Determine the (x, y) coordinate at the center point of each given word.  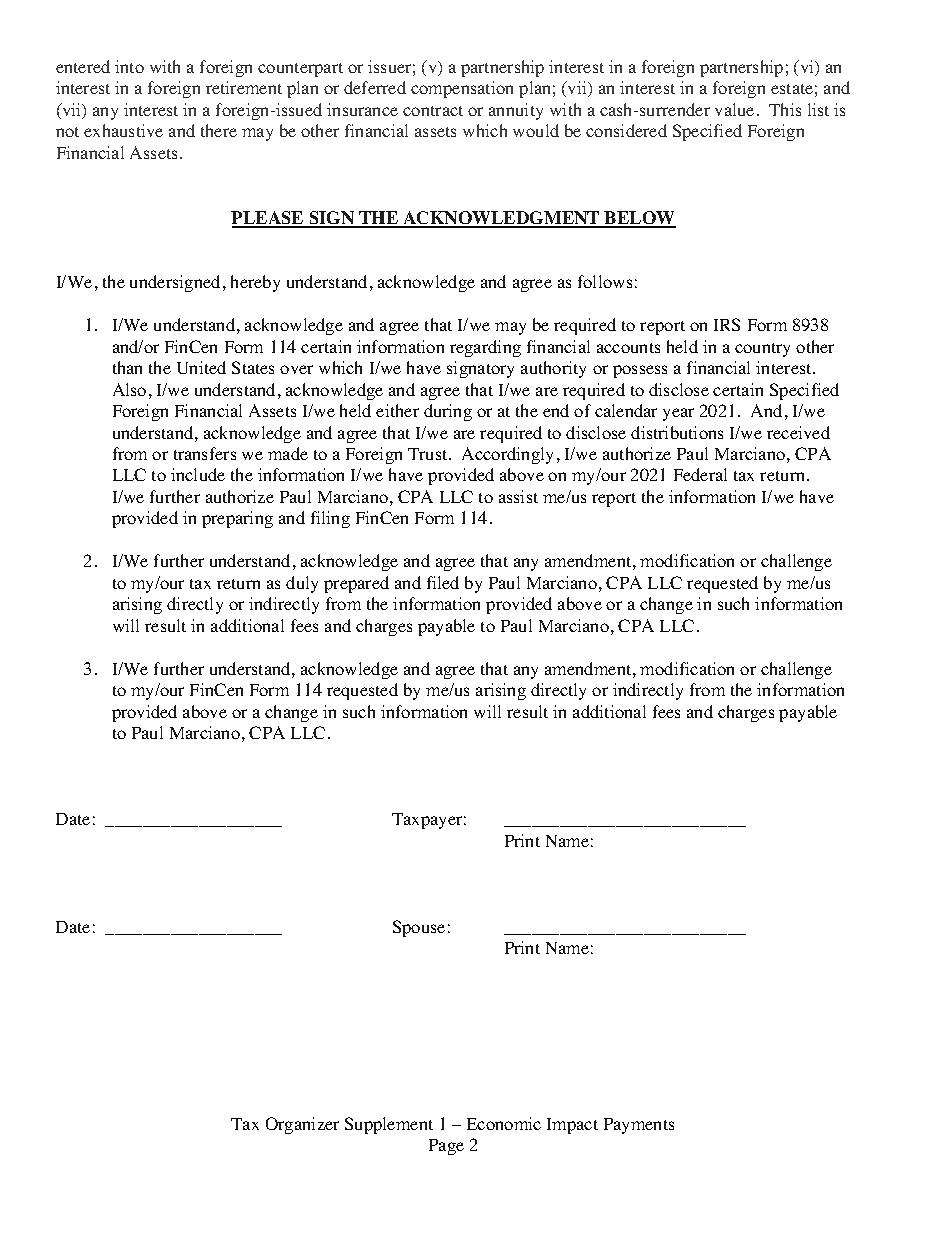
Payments (639, 1126)
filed (443, 582)
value (734, 109)
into (129, 66)
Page (446, 1147)
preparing (237, 519)
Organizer (302, 1125)
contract (433, 111)
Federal (700, 474)
